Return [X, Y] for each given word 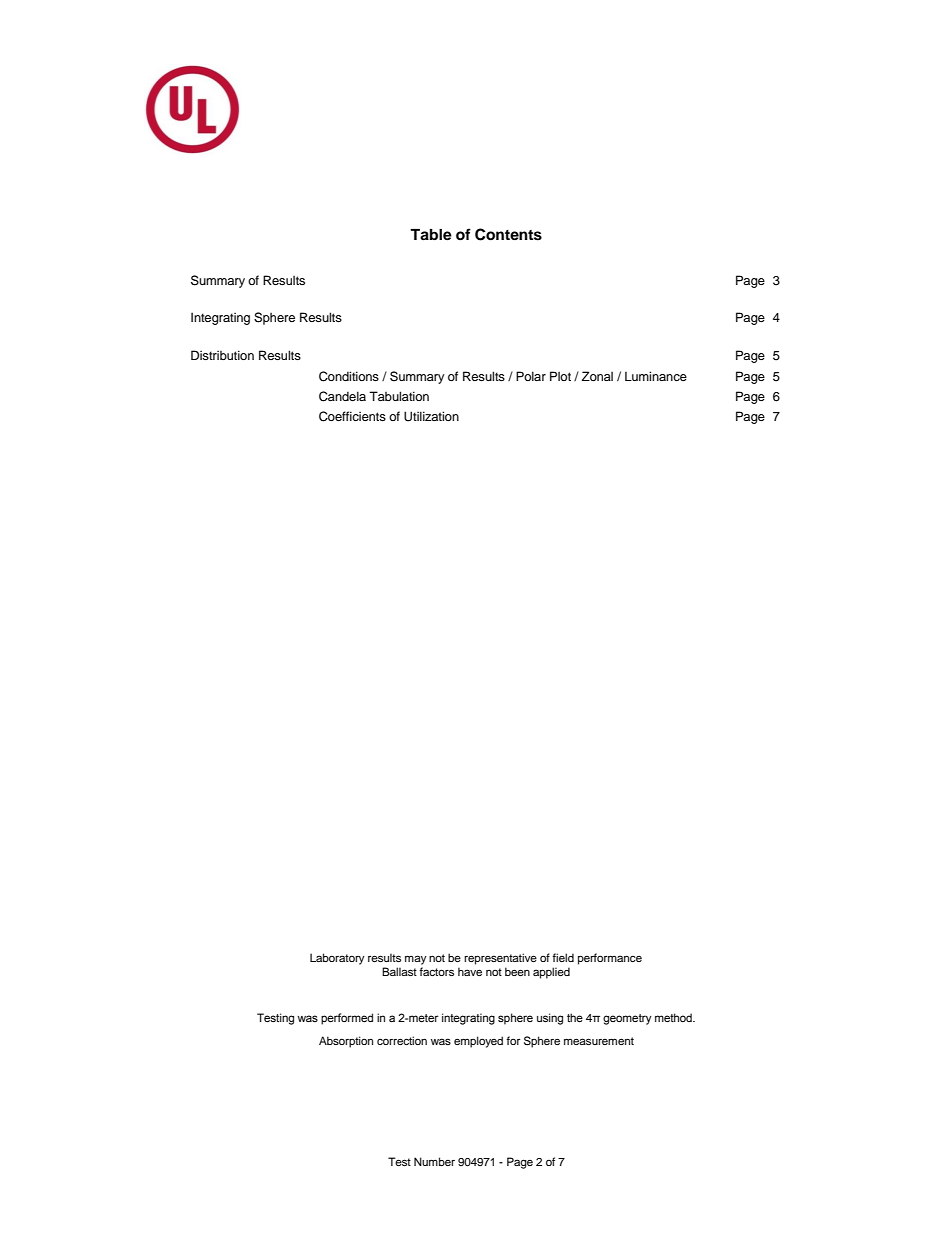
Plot [560, 376]
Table [431, 235]
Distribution [222, 355]
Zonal [597, 376]
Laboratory [337, 959]
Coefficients [352, 416]
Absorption [346, 1042]
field [563, 957]
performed [347, 1019]
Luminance [656, 376]
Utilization [431, 416]
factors [436, 971]
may [416, 960]
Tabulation [399, 396]
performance [610, 959]
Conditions [349, 376]
